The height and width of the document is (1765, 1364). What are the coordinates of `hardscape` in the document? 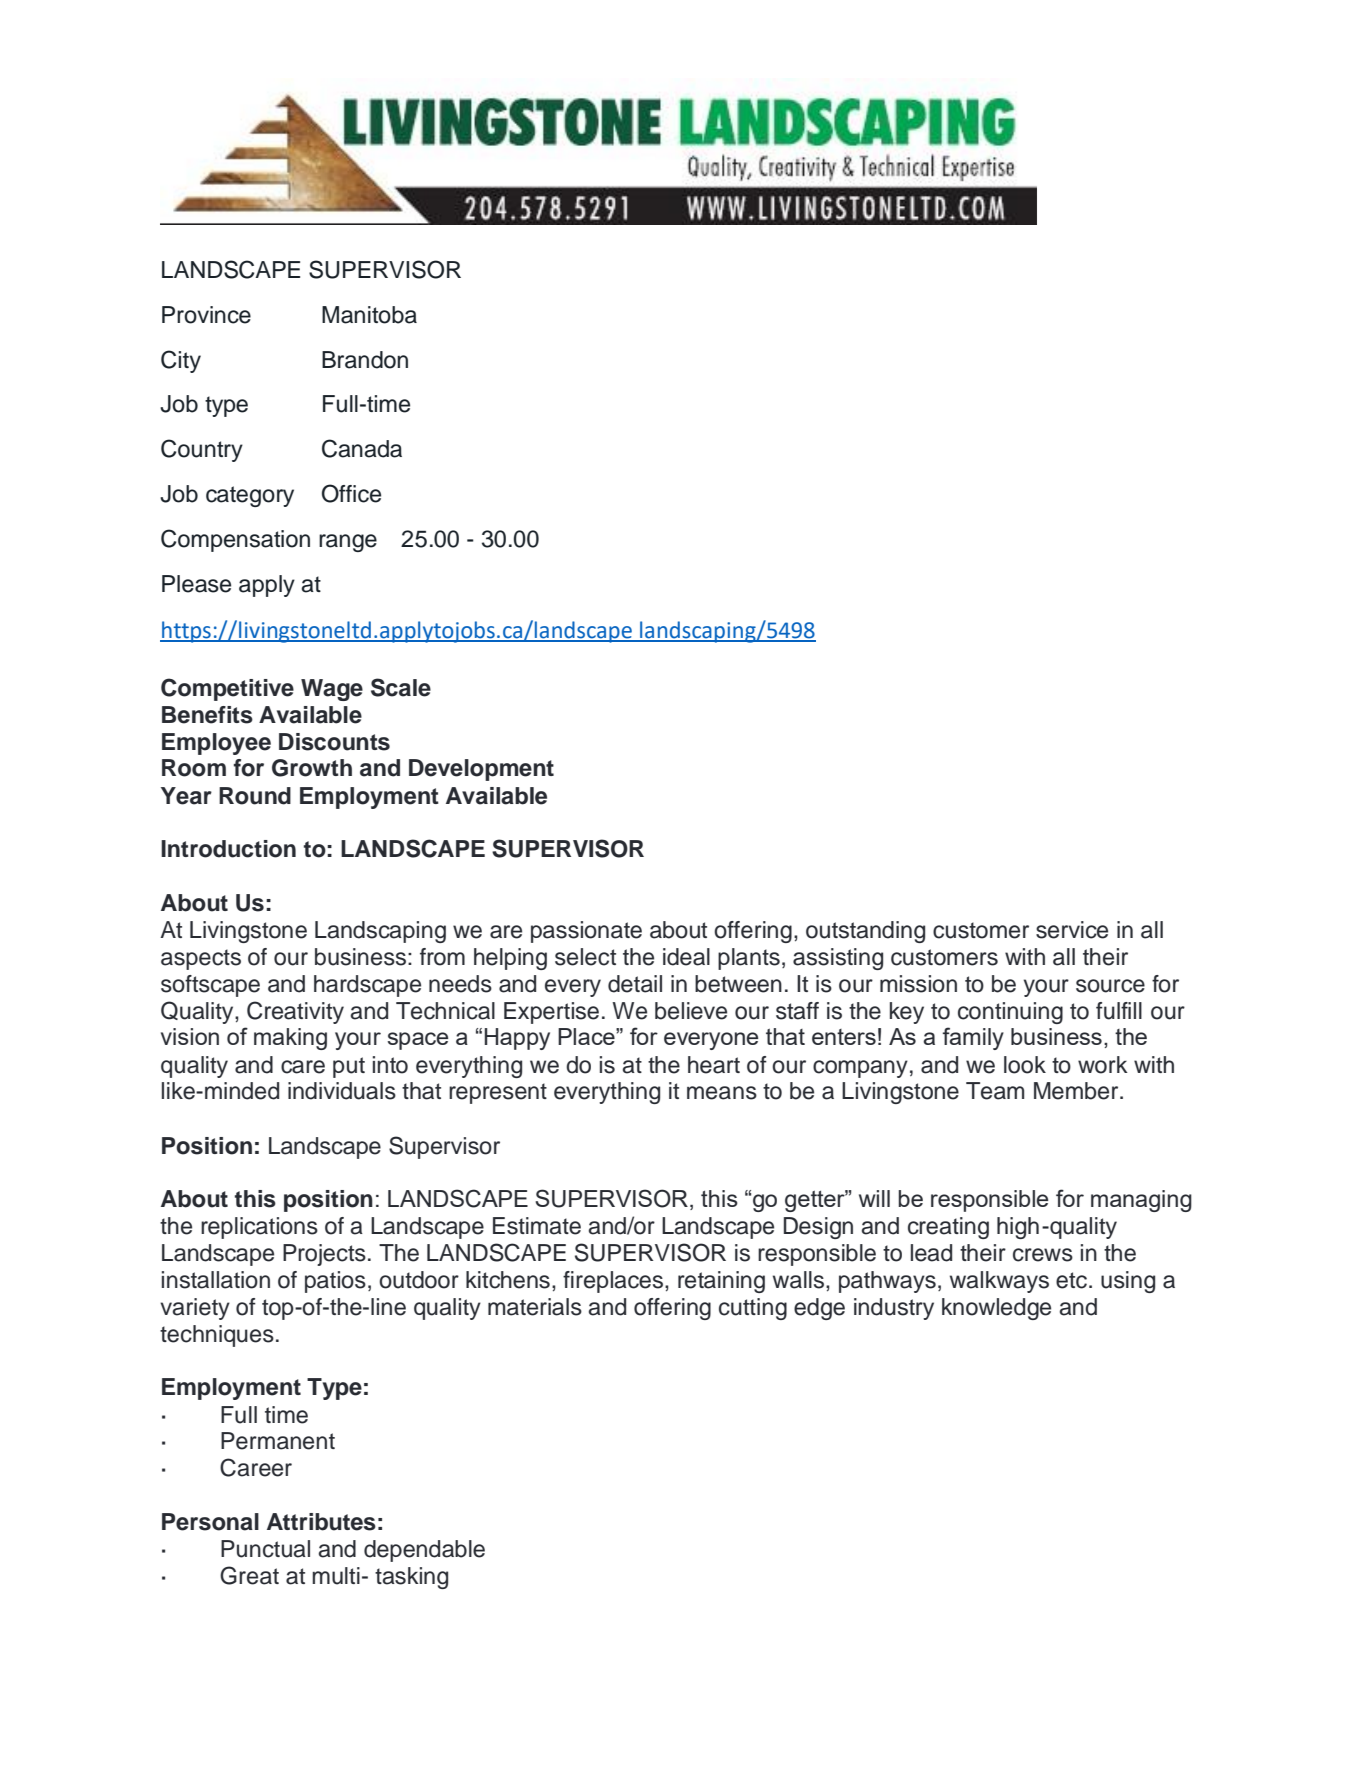 It's located at (367, 986).
